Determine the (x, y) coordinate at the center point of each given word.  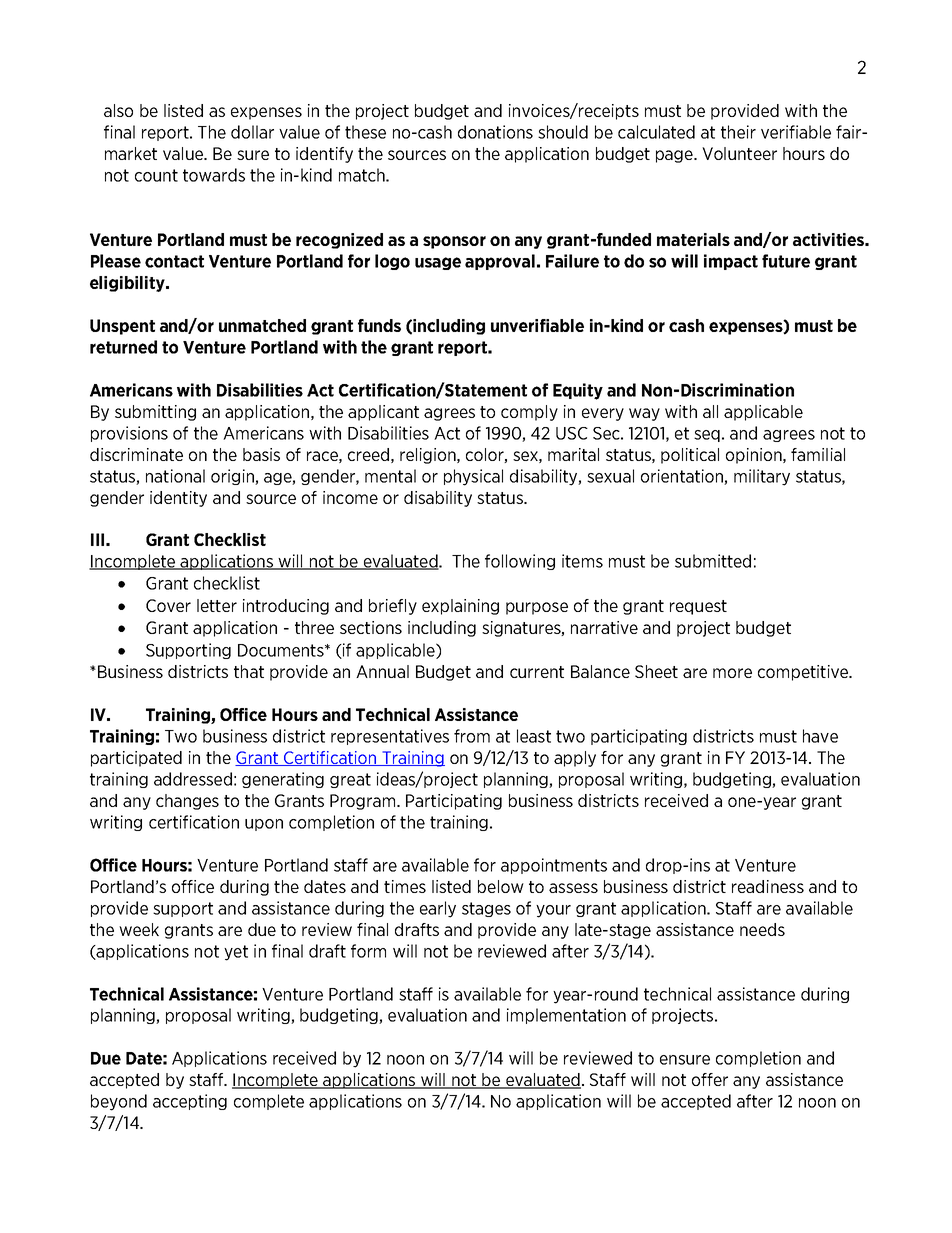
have (820, 736)
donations (495, 132)
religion (429, 456)
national (175, 476)
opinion (755, 456)
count (156, 175)
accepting (190, 1102)
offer (710, 1079)
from (472, 736)
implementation (566, 1016)
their (738, 132)
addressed (193, 779)
